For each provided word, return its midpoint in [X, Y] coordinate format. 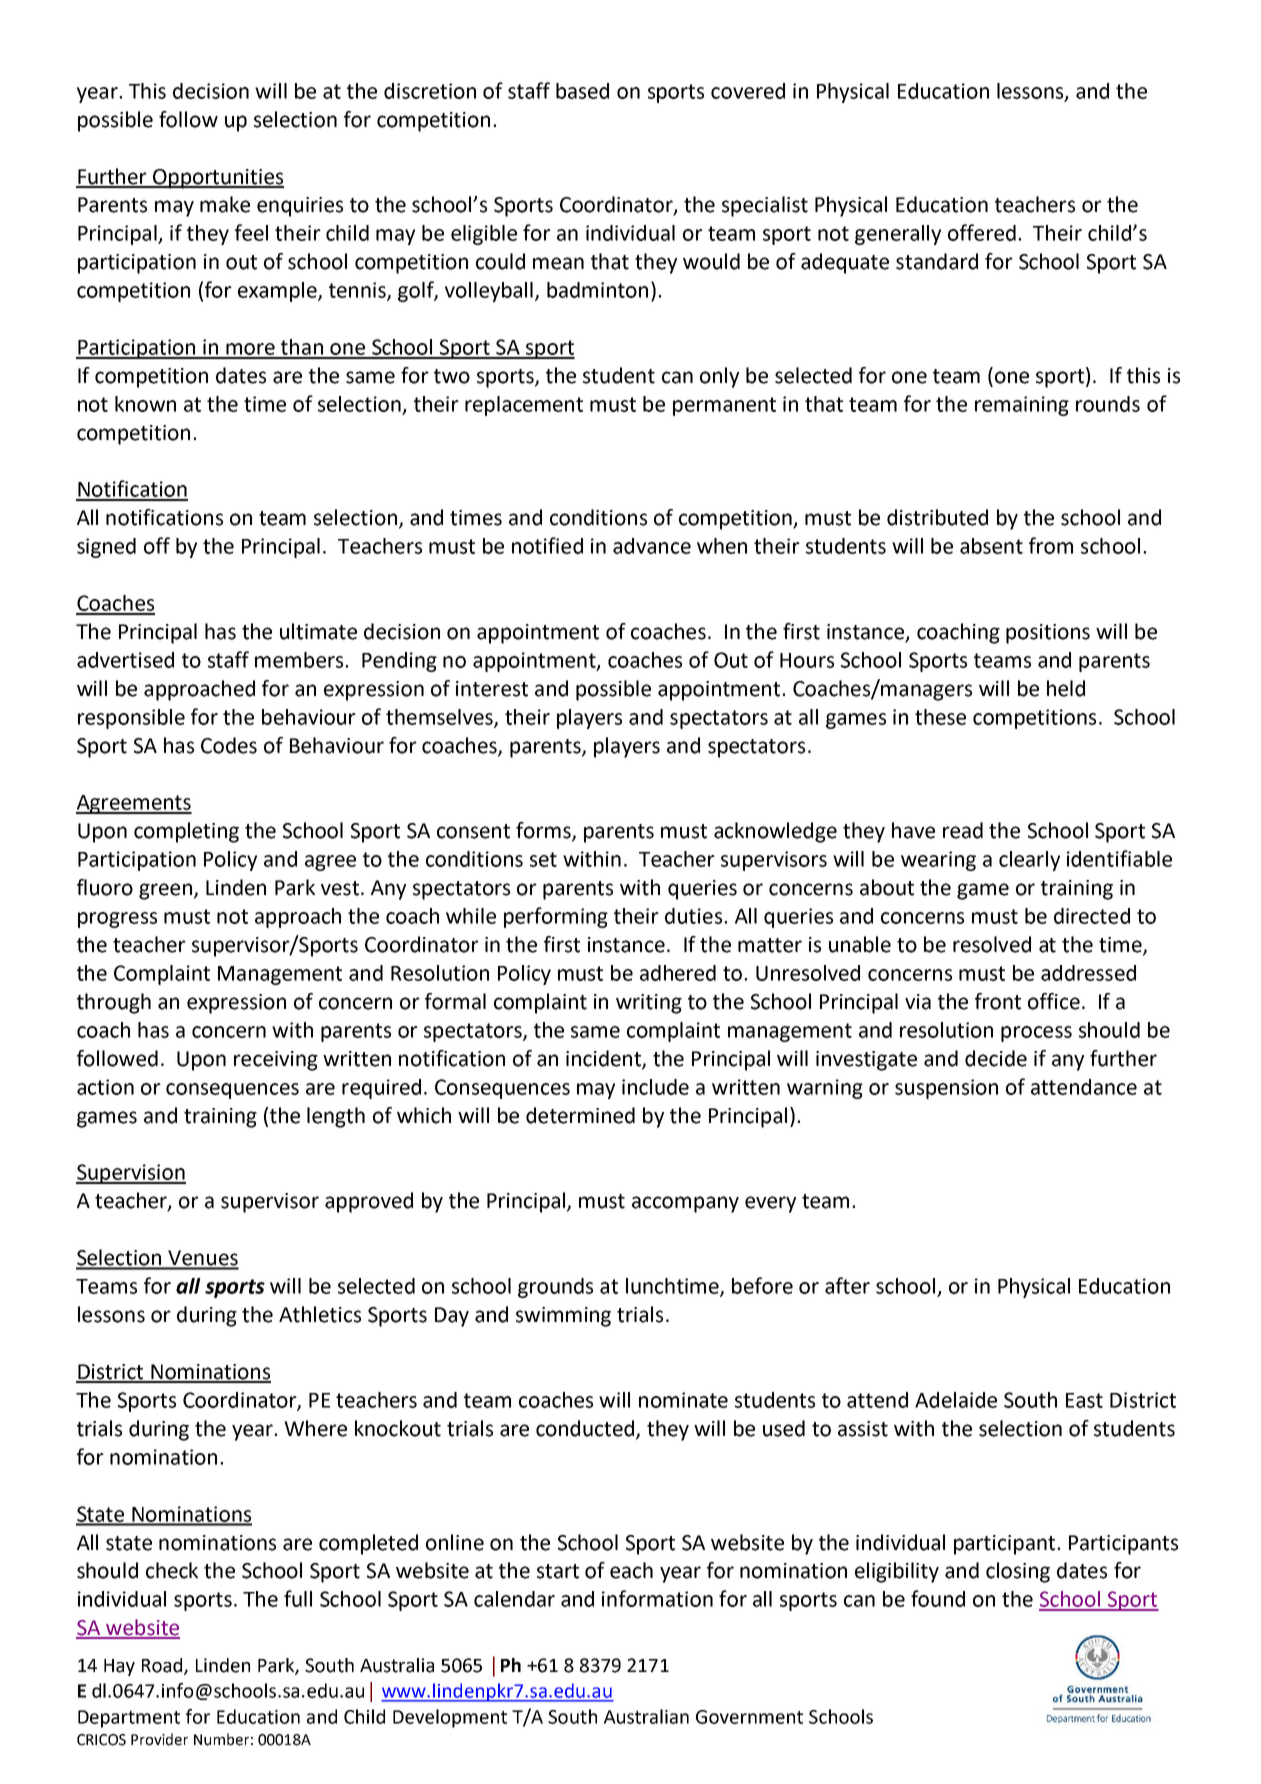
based [582, 91]
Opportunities [217, 179]
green [167, 891]
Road [163, 1666]
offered [982, 232]
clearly [1029, 861]
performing [556, 917]
